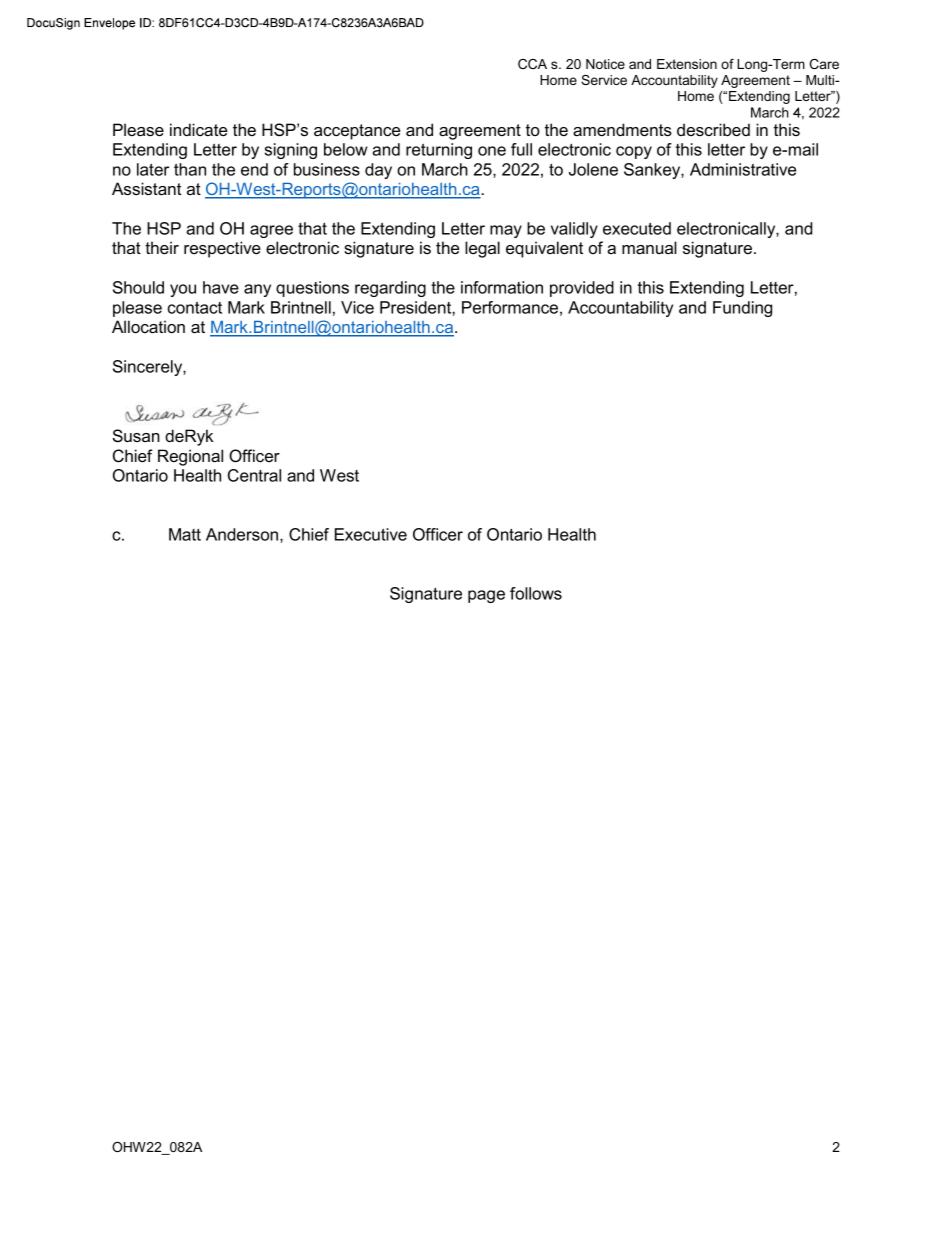  What do you see at coordinates (510, 307) in the image?
I see `Performance` at bounding box center [510, 307].
